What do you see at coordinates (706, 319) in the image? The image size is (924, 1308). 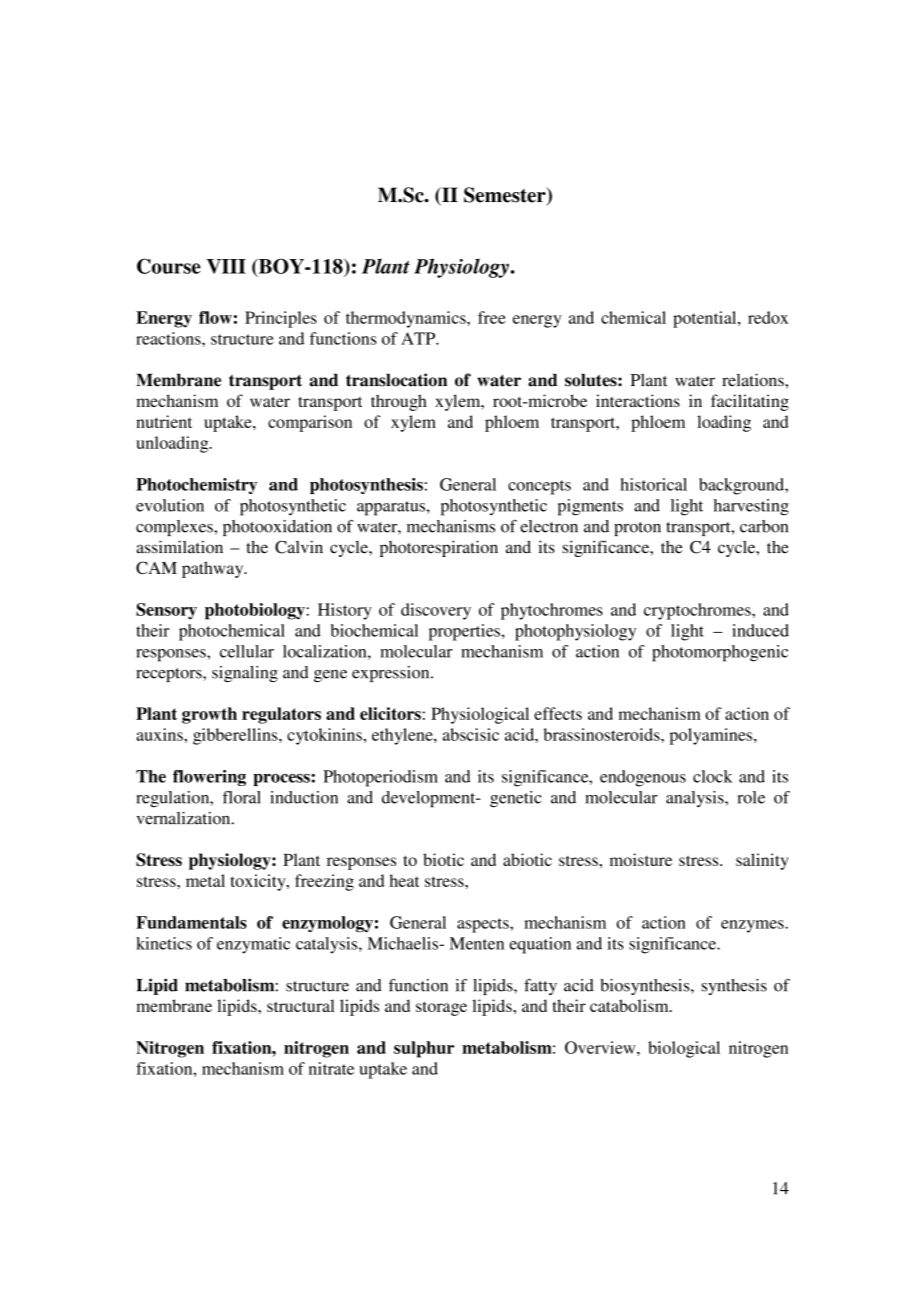 I see `potential` at bounding box center [706, 319].
